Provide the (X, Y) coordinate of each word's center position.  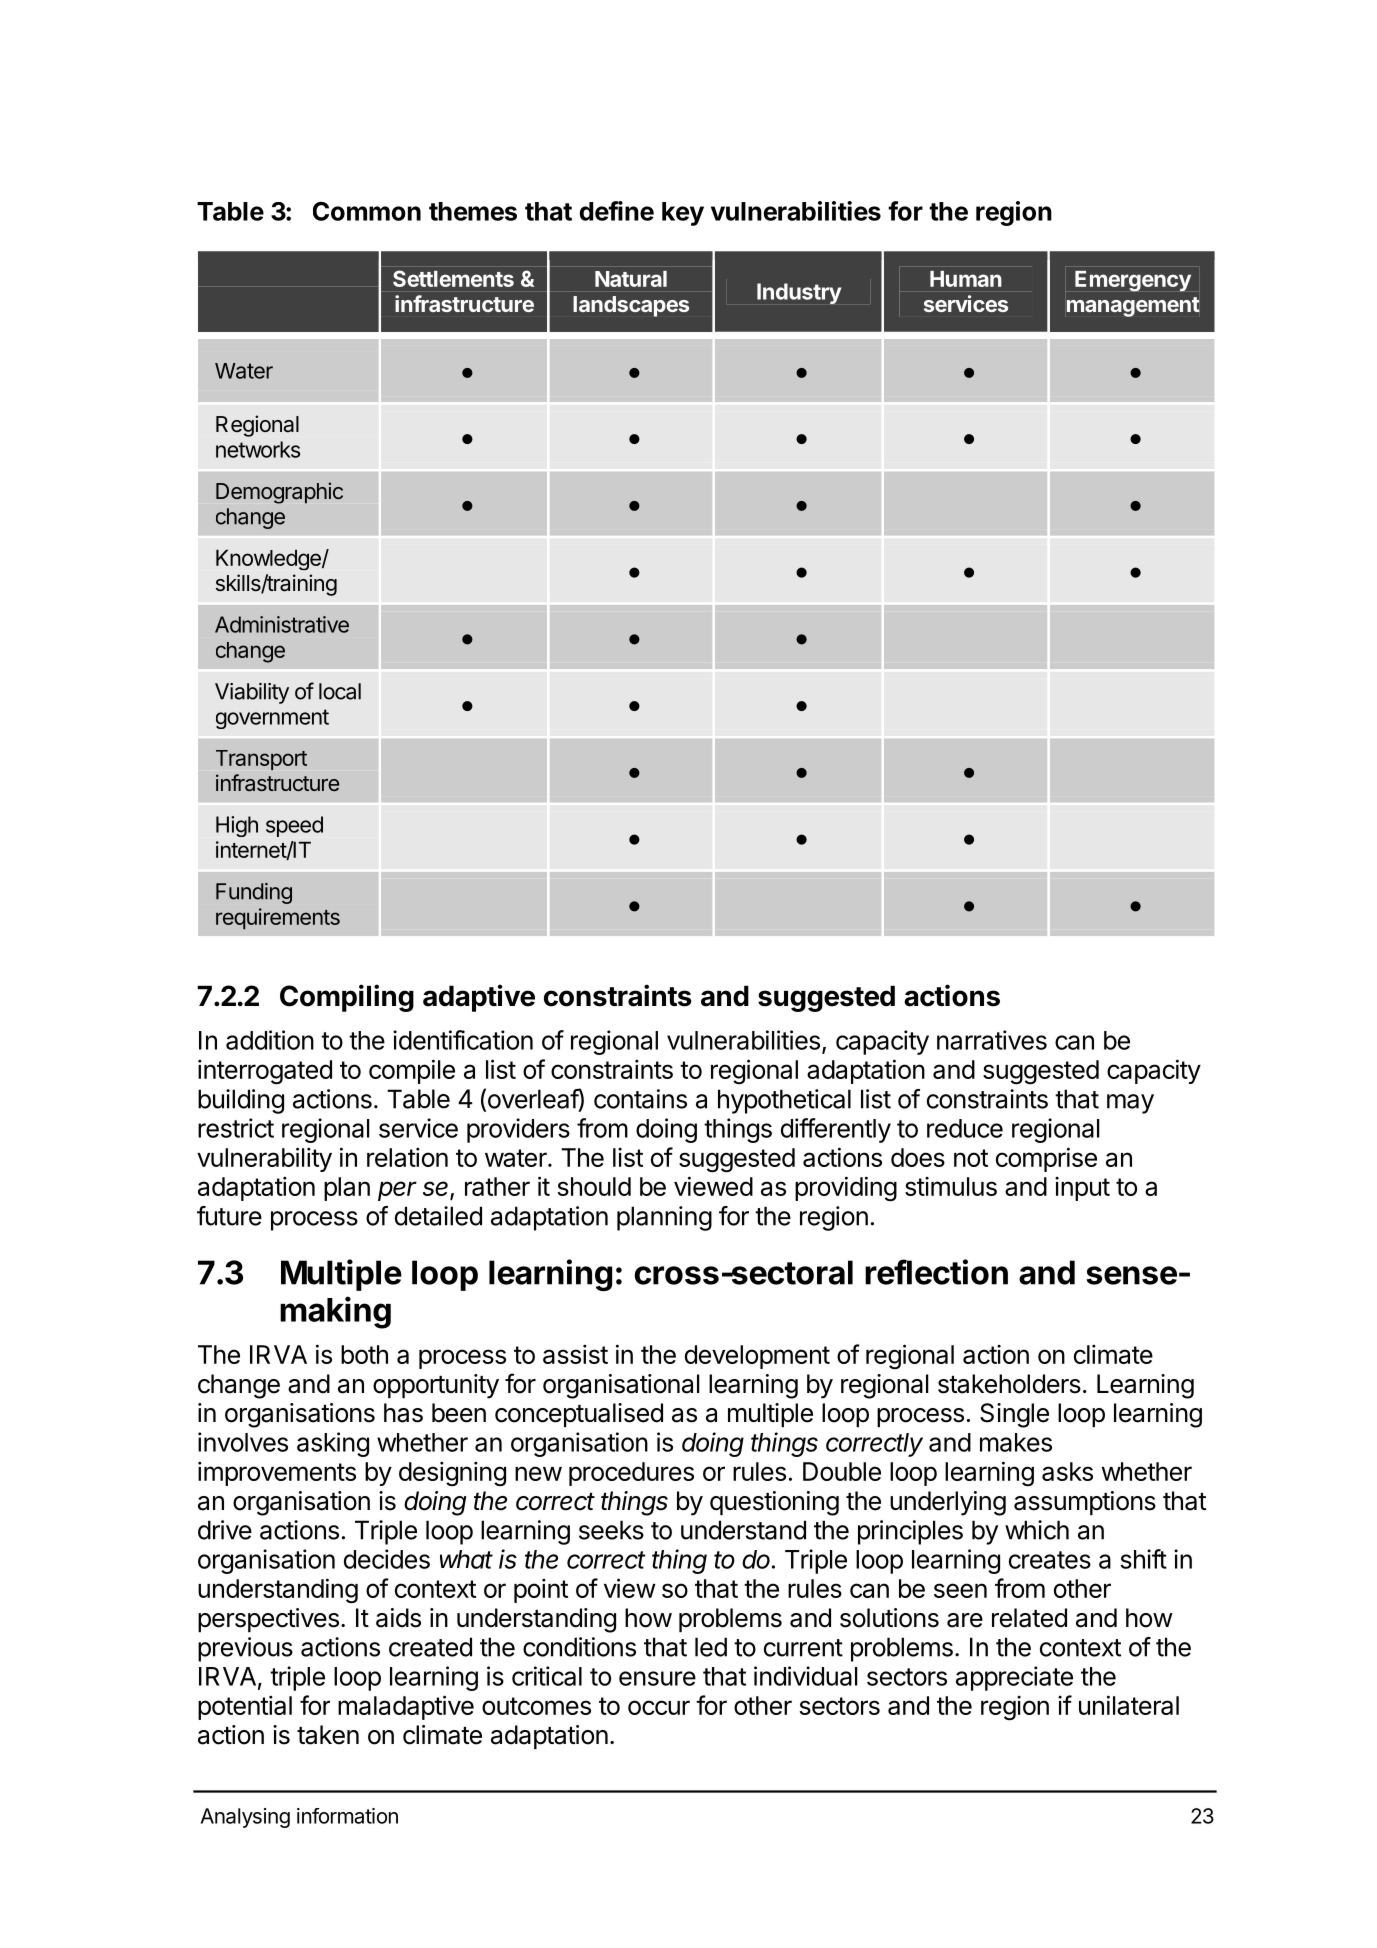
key (683, 214)
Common (367, 211)
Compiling (347, 998)
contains (640, 1099)
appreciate (1014, 1678)
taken (328, 1735)
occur (659, 1707)
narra (965, 1042)
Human (966, 279)
